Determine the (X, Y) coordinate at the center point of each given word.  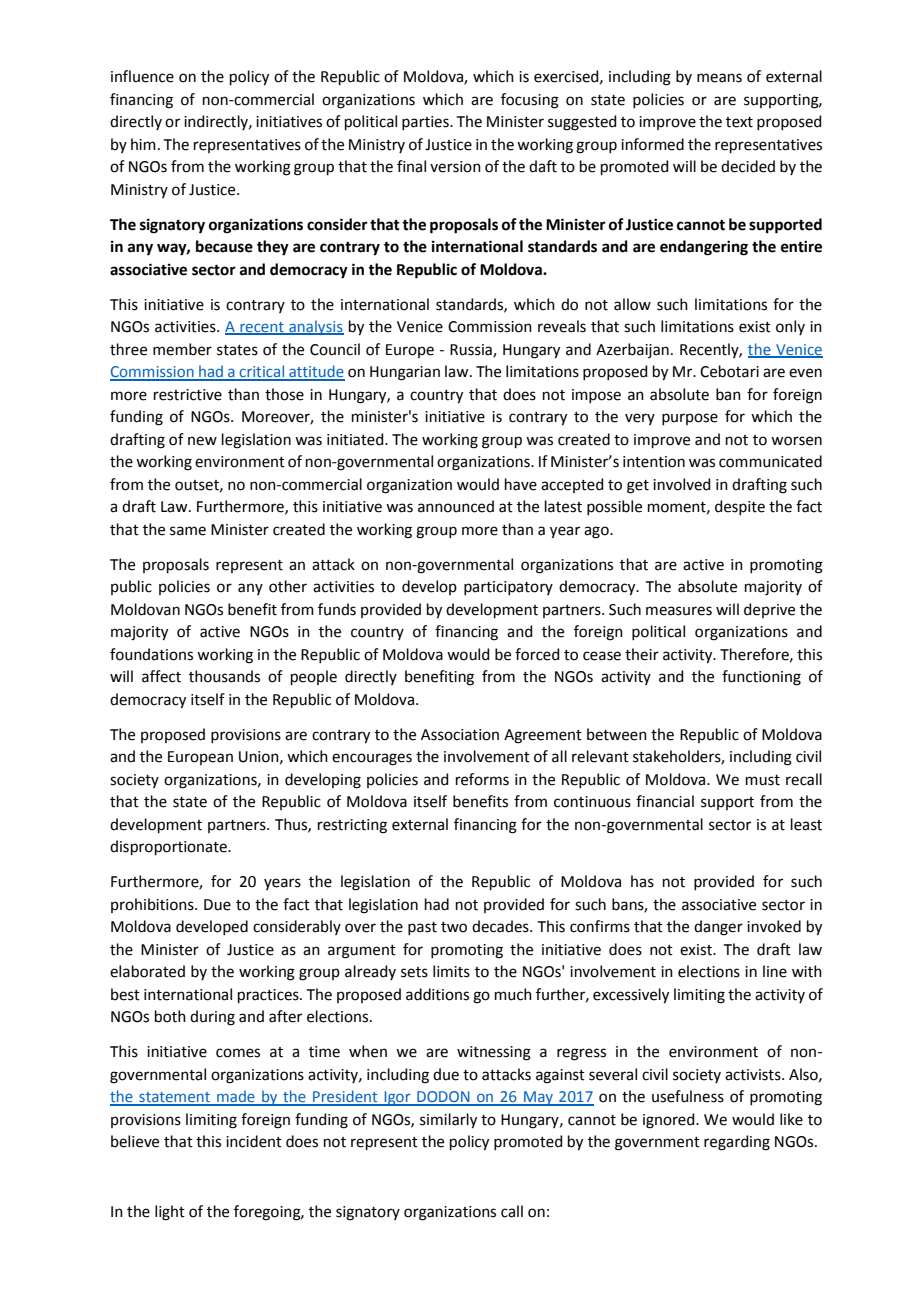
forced (537, 654)
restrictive (188, 395)
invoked (774, 926)
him (143, 144)
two (454, 927)
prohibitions (153, 905)
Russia (472, 350)
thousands (224, 676)
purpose (690, 419)
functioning (761, 678)
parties (426, 123)
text (739, 122)
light (170, 1213)
